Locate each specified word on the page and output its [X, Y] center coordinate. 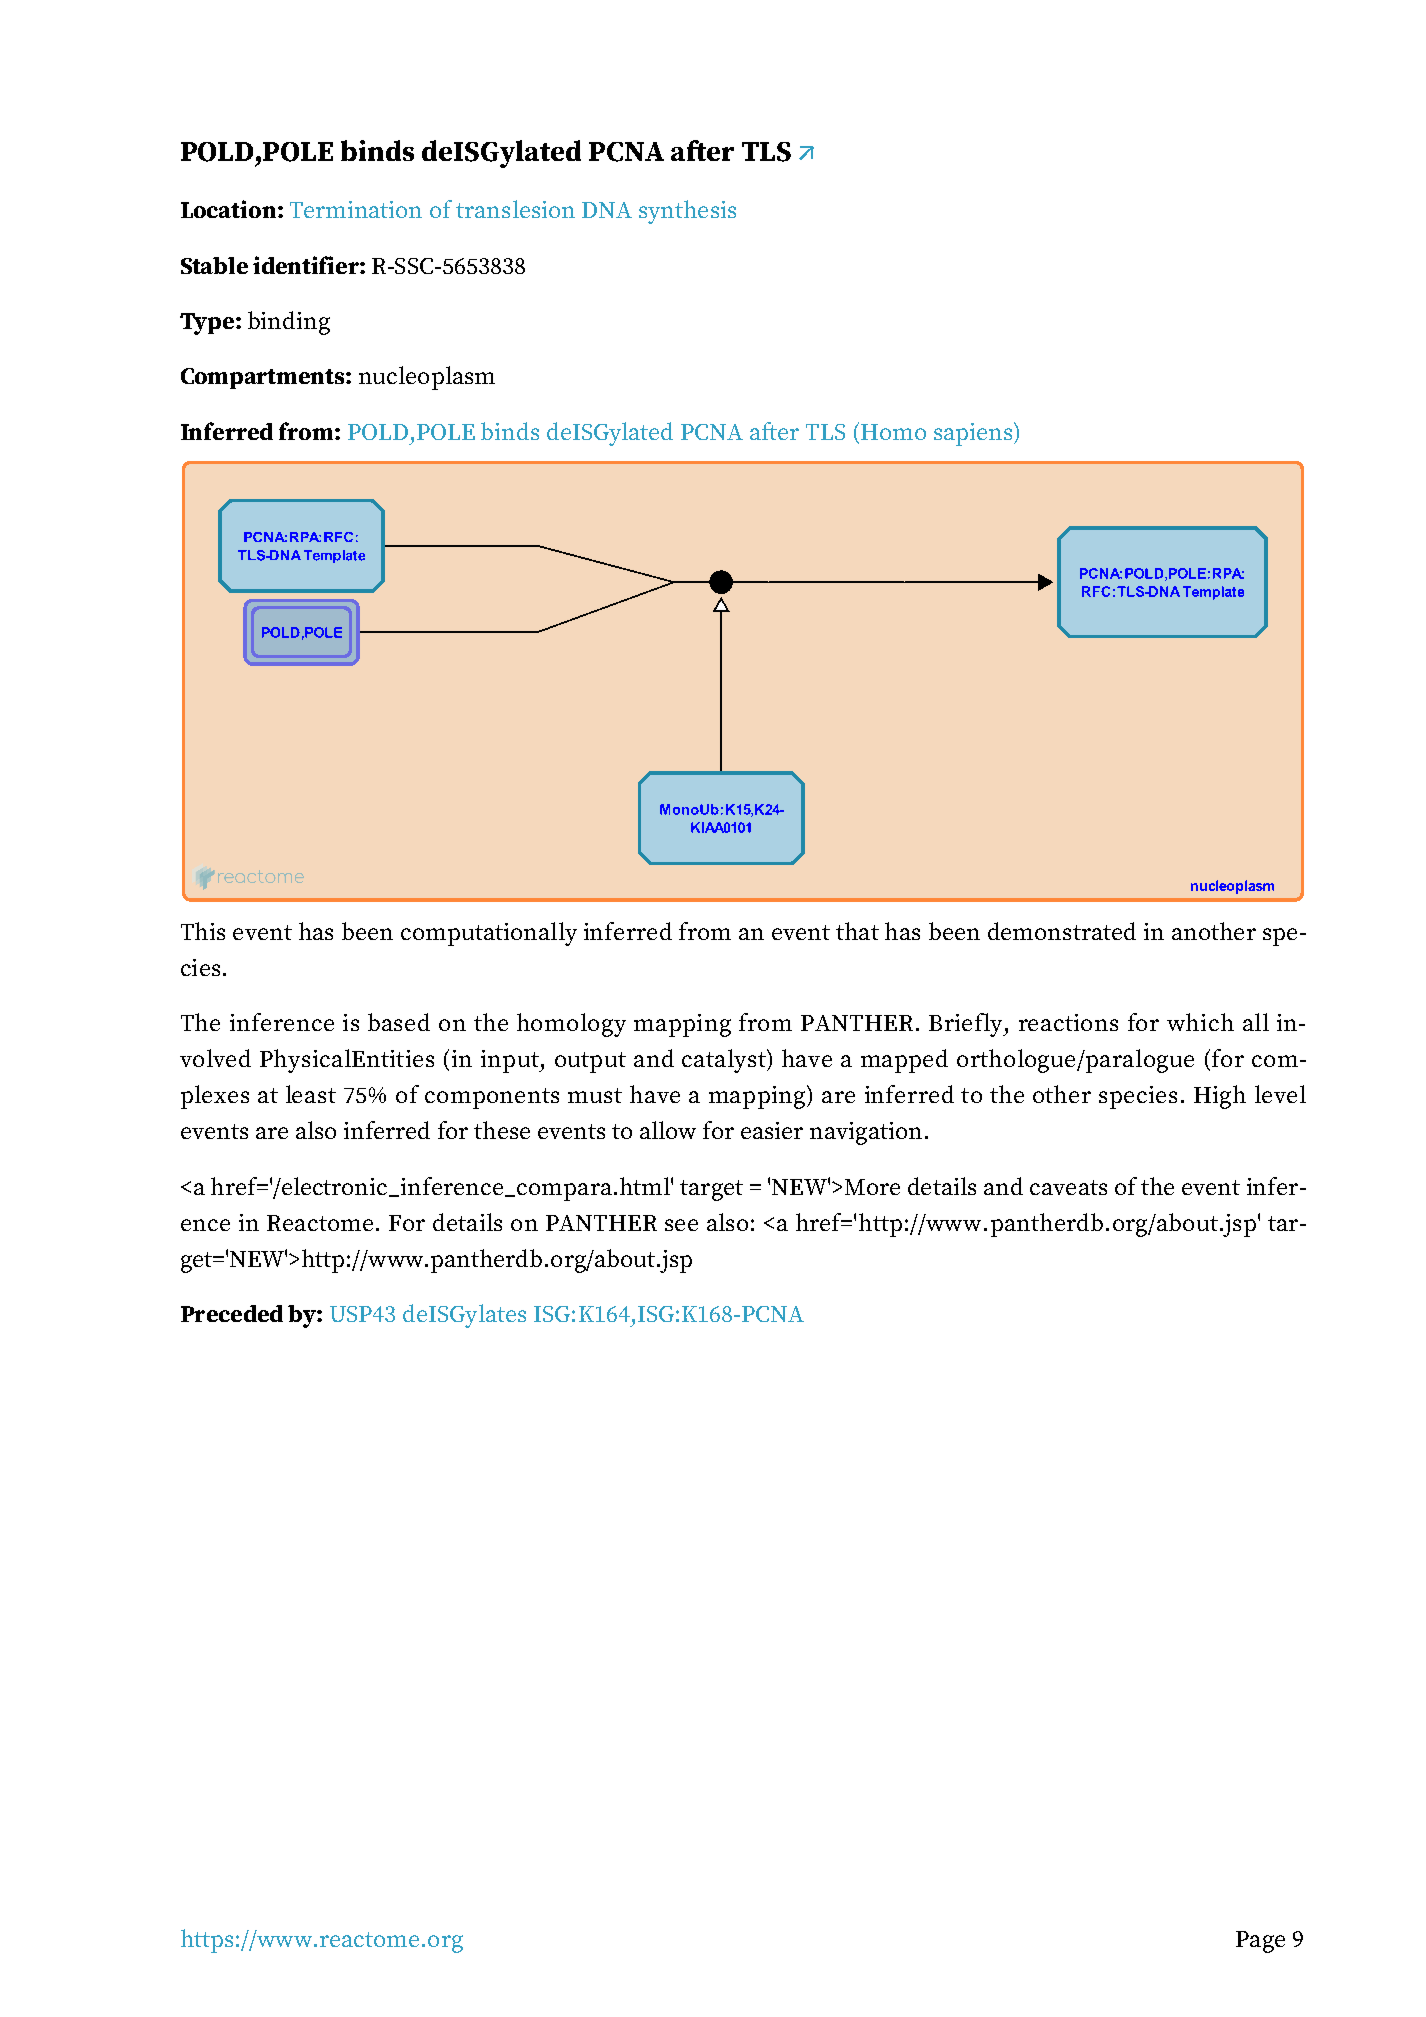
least [311, 1094]
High [1220, 1097]
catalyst [725, 1061]
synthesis [687, 212]
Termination [356, 209]
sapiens [974, 434]
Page [1260, 1942]
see [681, 1225]
